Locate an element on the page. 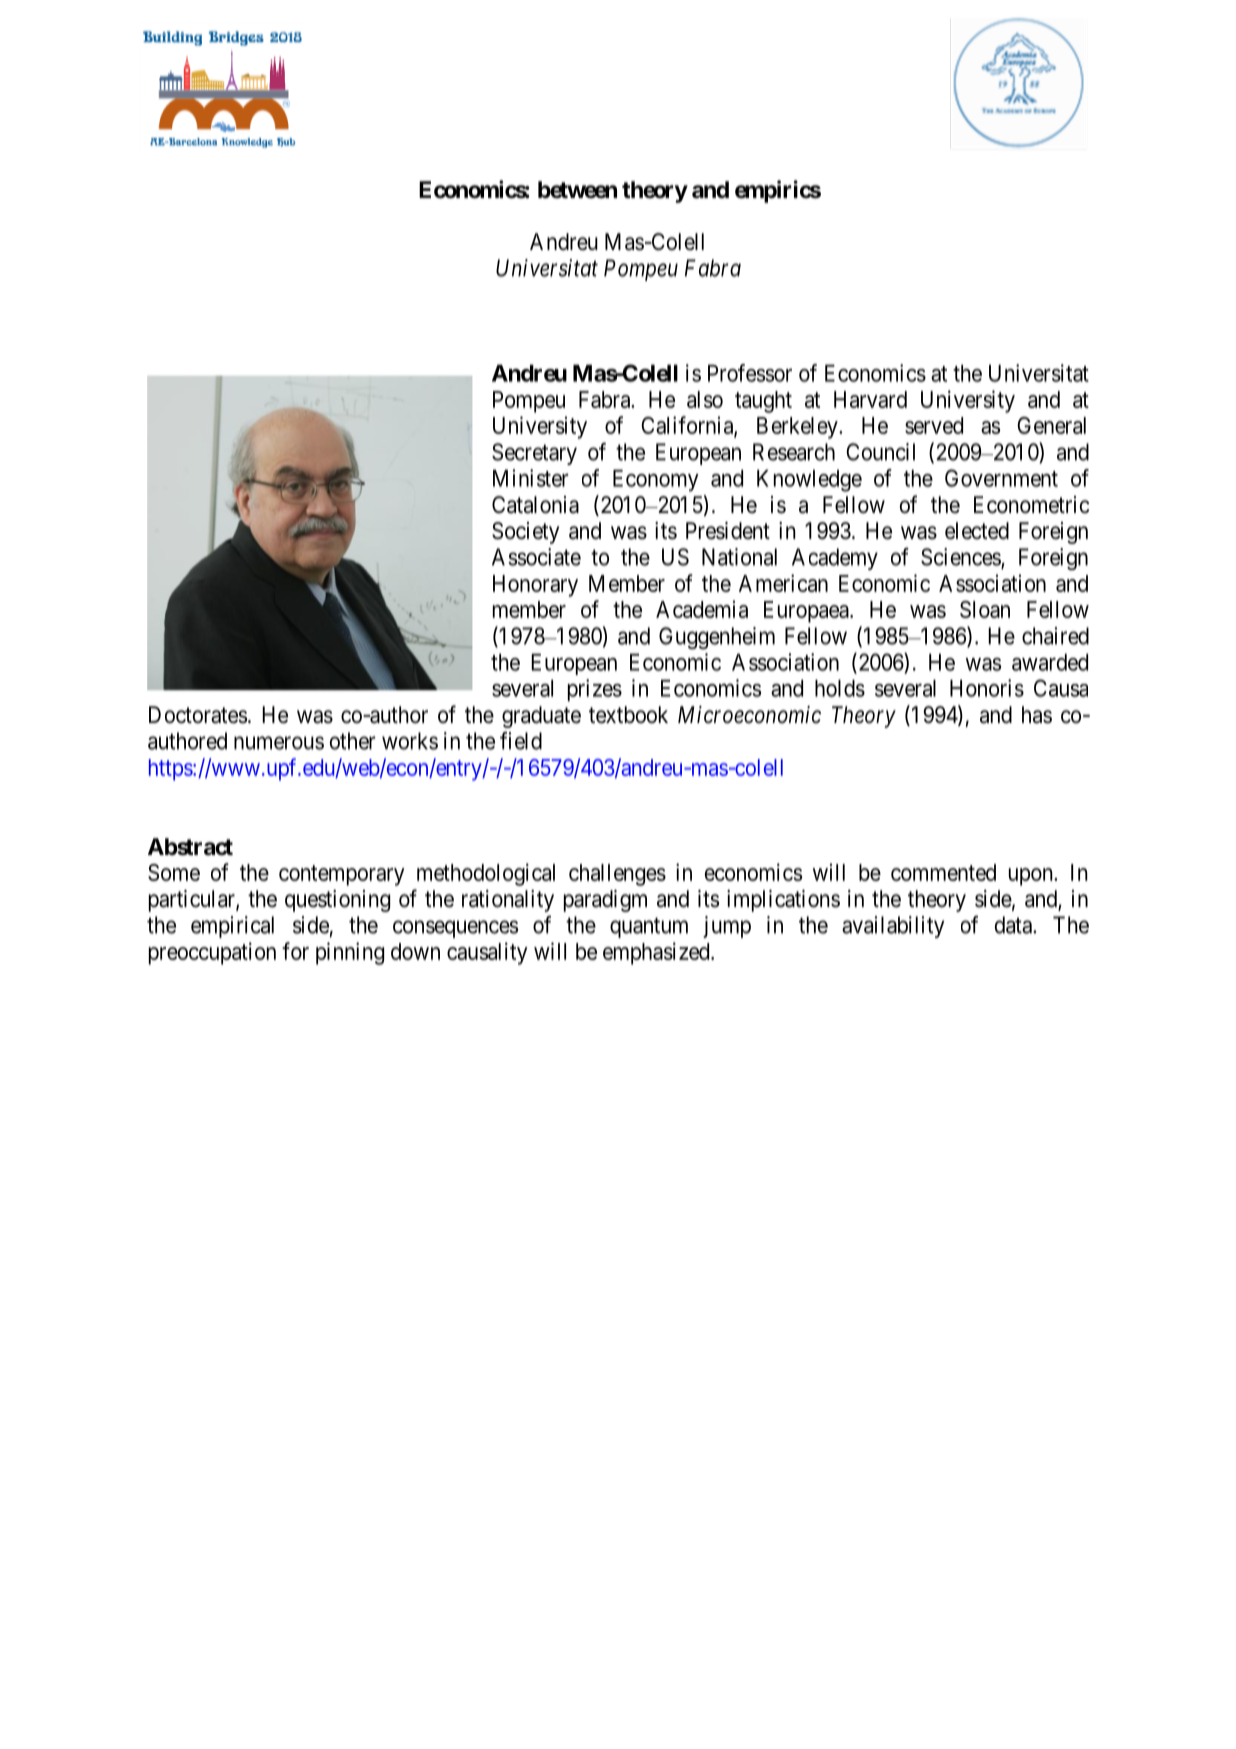 This document has height=1749, width=1236. served is located at coordinates (934, 425).
